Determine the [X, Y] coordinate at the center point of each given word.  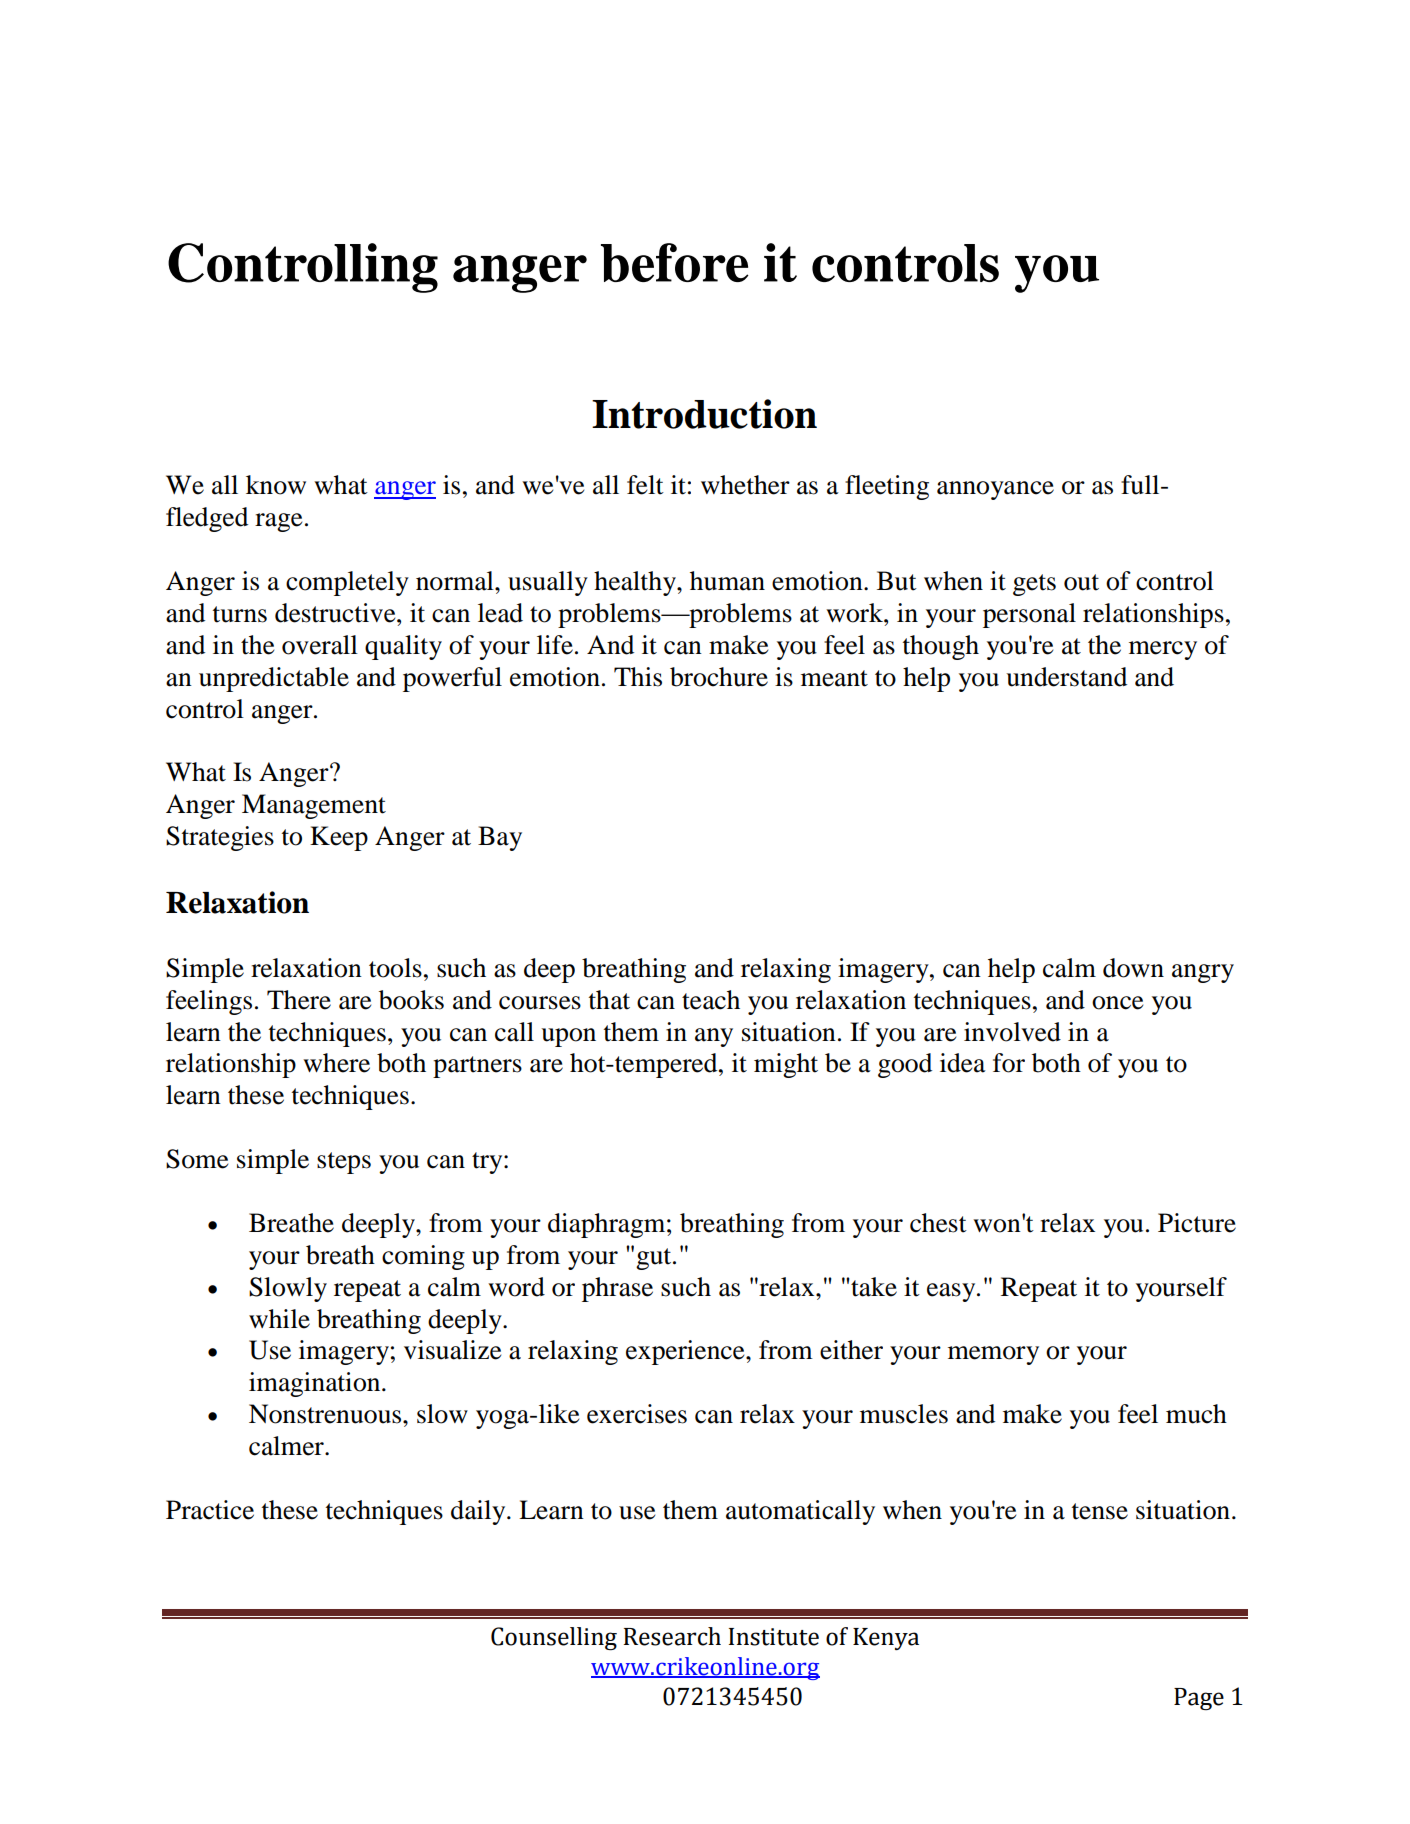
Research [672, 1636]
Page [1199, 1699]
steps [344, 1163]
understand [1066, 677]
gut [655, 1259]
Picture [1197, 1223]
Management [314, 806]
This [638, 677]
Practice [210, 1510]
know [276, 485]
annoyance [995, 490]
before [675, 262]
